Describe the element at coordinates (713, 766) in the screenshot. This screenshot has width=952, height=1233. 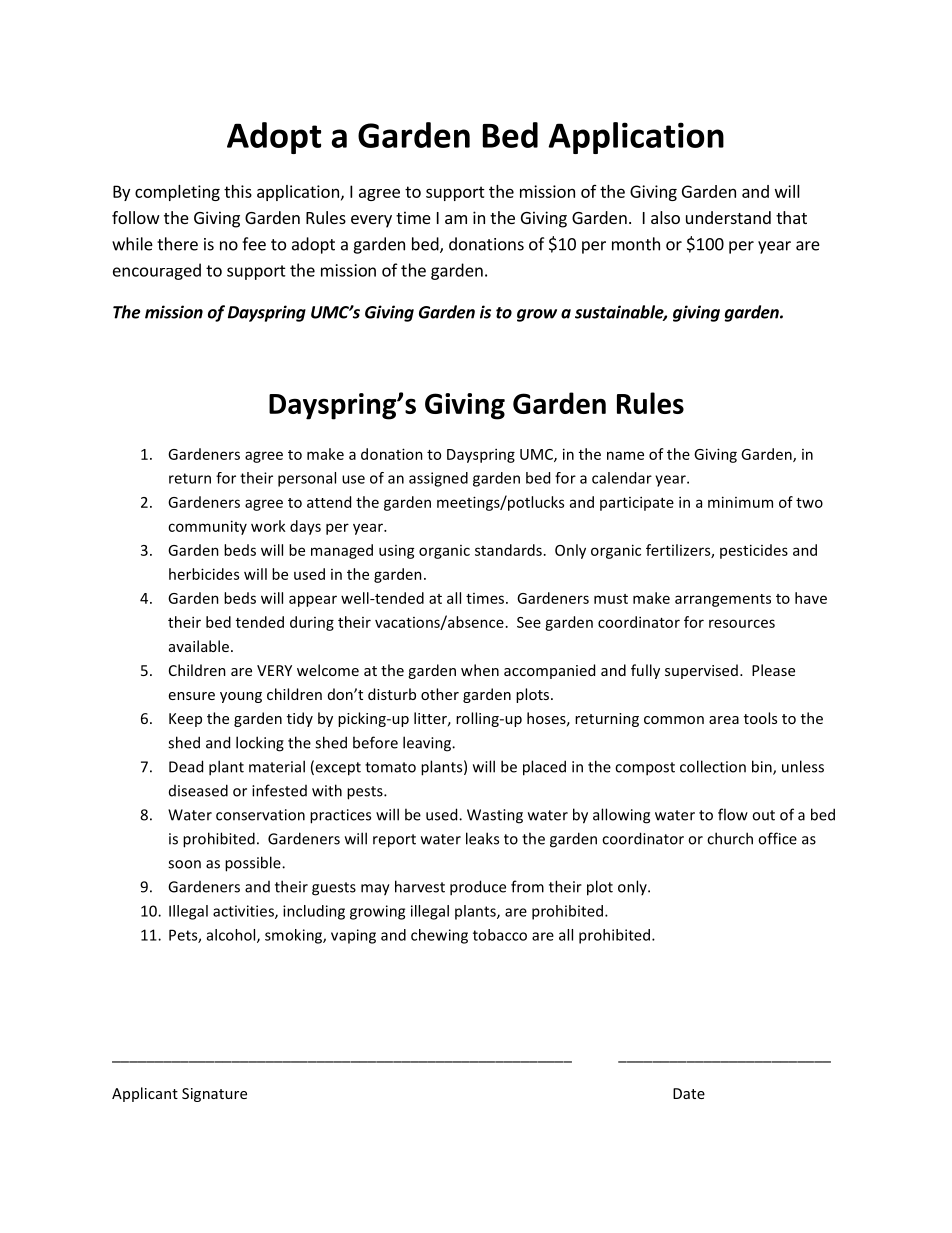
I see `collection` at that location.
